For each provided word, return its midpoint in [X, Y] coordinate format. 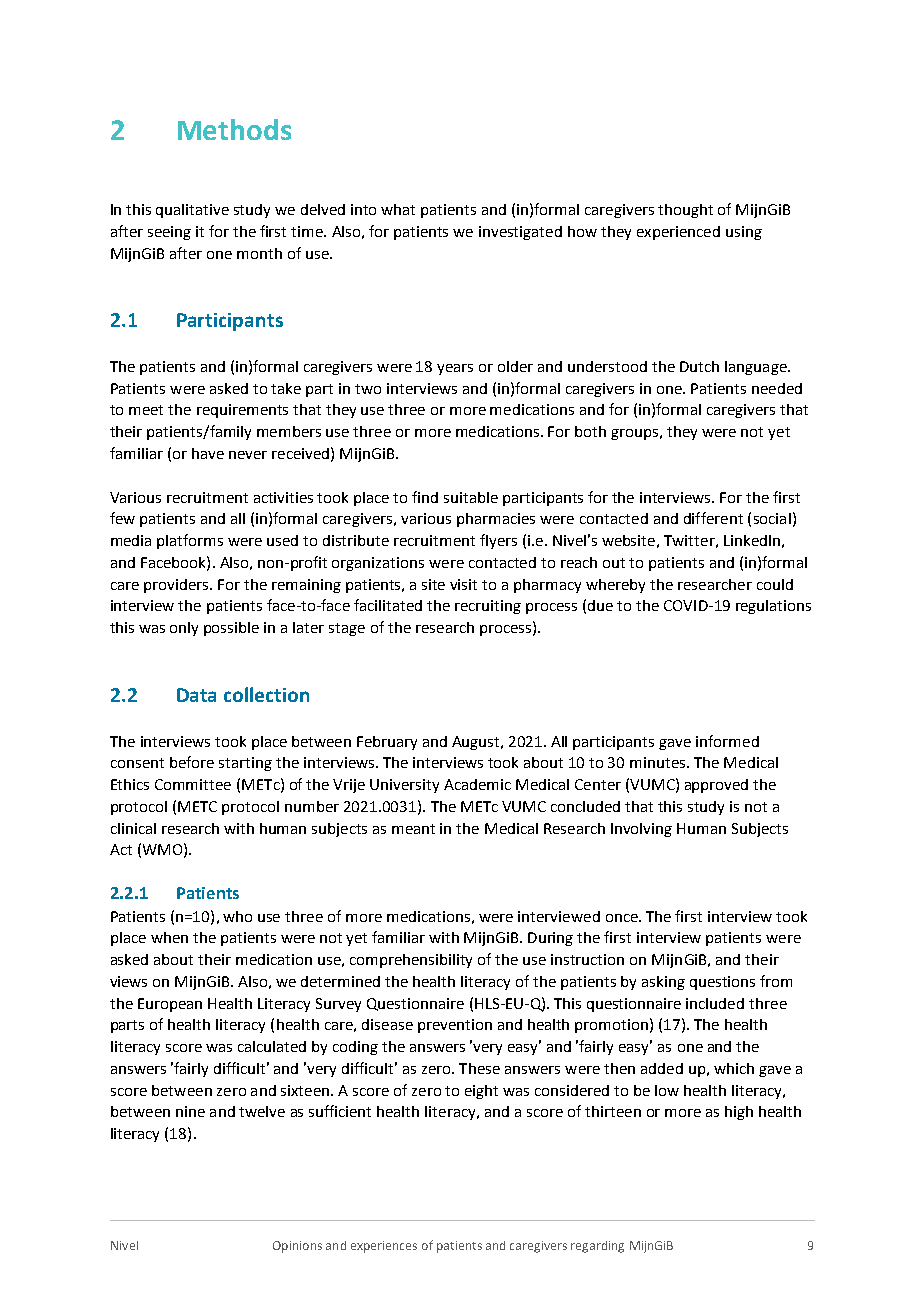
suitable [471, 497]
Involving [641, 830]
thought [685, 211]
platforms [190, 541]
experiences [384, 1247]
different [713, 518]
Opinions [297, 1247]
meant [413, 829]
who [237, 916]
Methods [234, 129]
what [398, 209]
